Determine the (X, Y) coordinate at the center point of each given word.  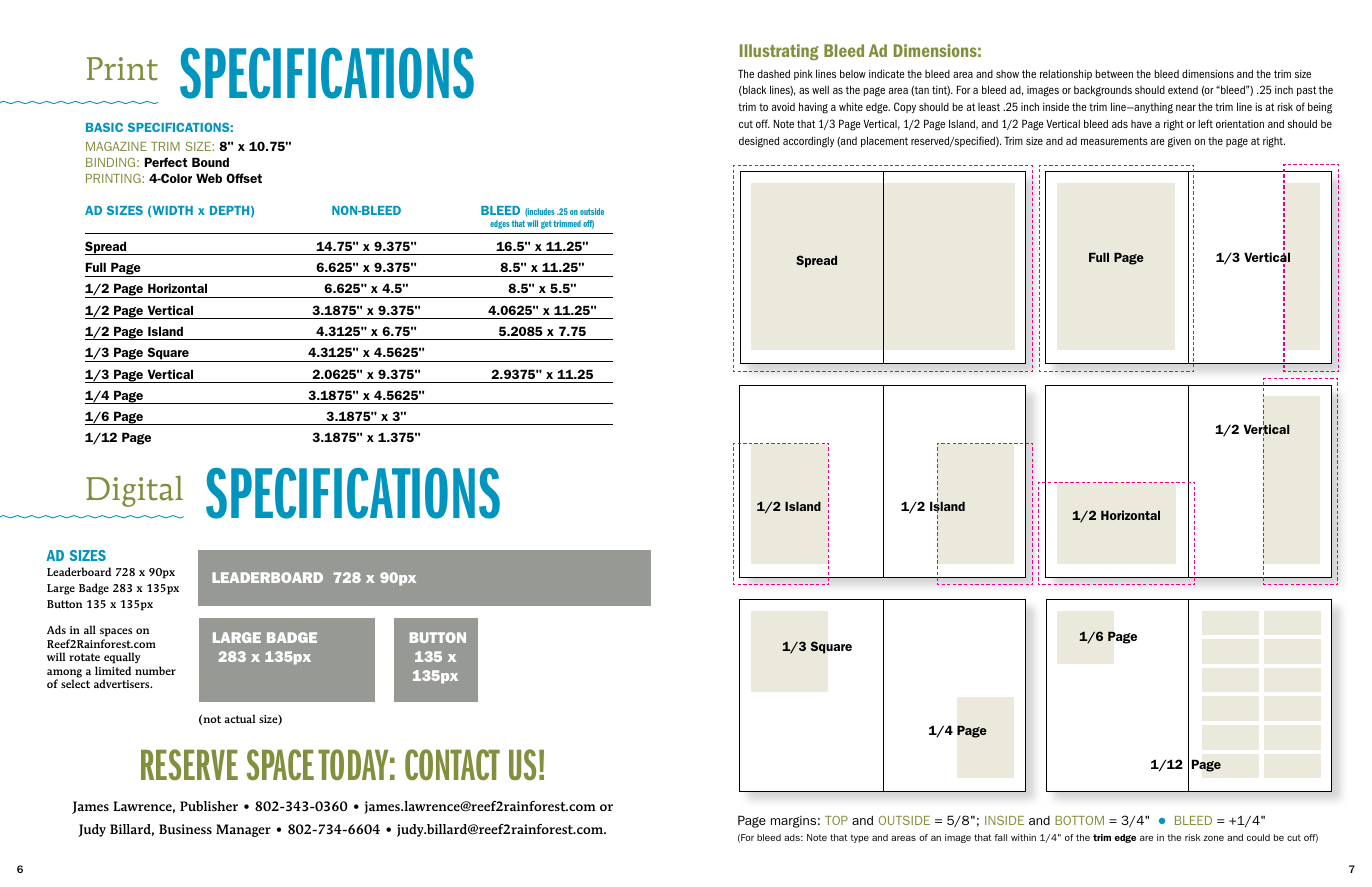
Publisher (209, 806)
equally (122, 659)
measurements (1114, 141)
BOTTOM (1079, 820)
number (155, 670)
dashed (773, 74)
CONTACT (452, 764)
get (546, 225)
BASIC (104, 127)
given (1179, 142)
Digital (134, 491)
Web (209, 178)
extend (1183, 90)
